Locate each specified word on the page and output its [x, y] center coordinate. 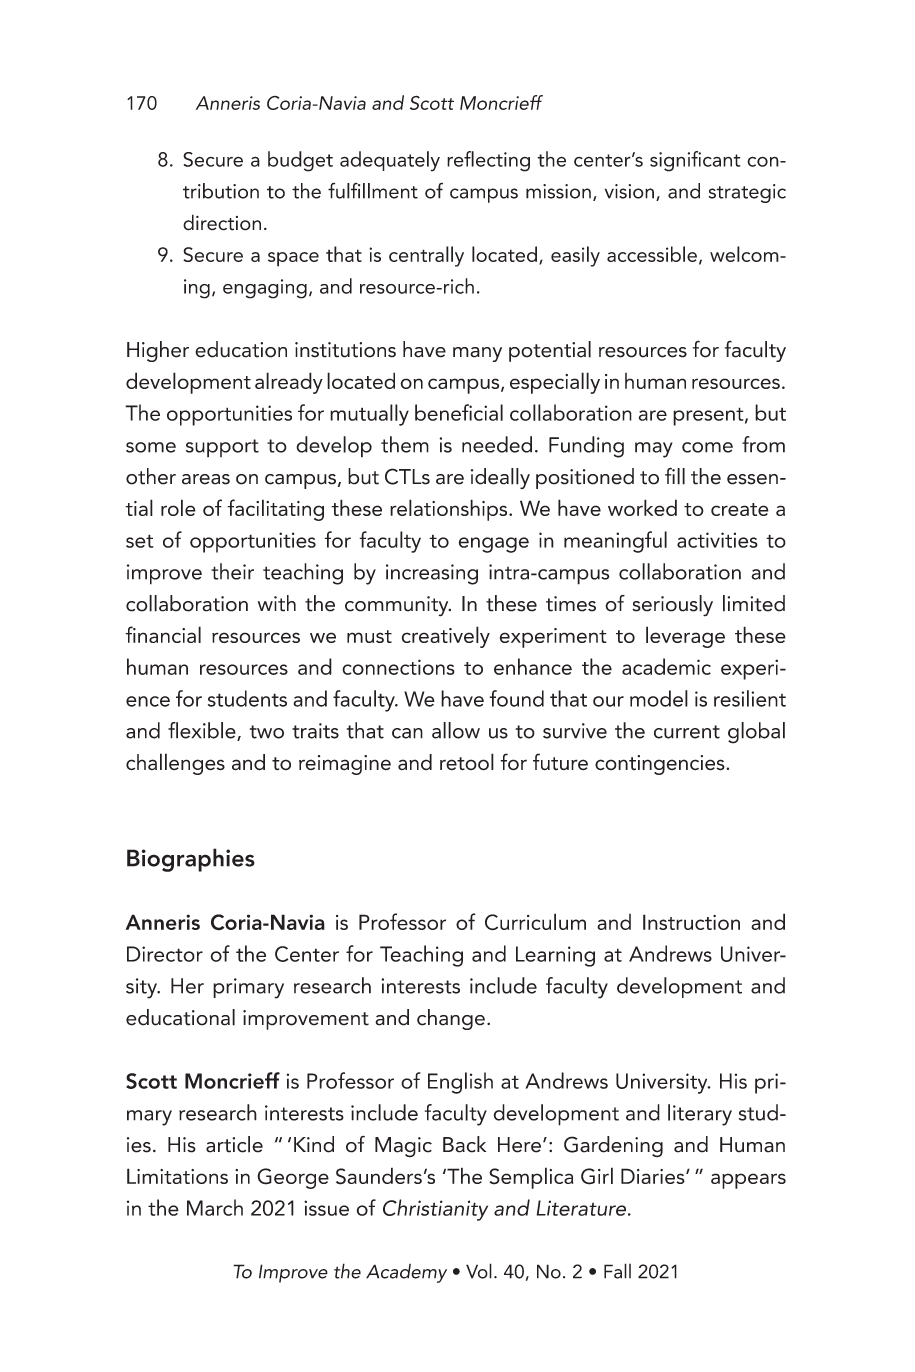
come [707, 447]
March [215, 1207]
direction [222, 222]
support [222, 448]
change [451, 1019]
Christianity [435, 1210]
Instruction [691, 922]
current [687, 732]
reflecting [488, 161]
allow [456, 730]
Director [165, 954]
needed [497, 444]
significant [695, 161]
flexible [203, 731]
